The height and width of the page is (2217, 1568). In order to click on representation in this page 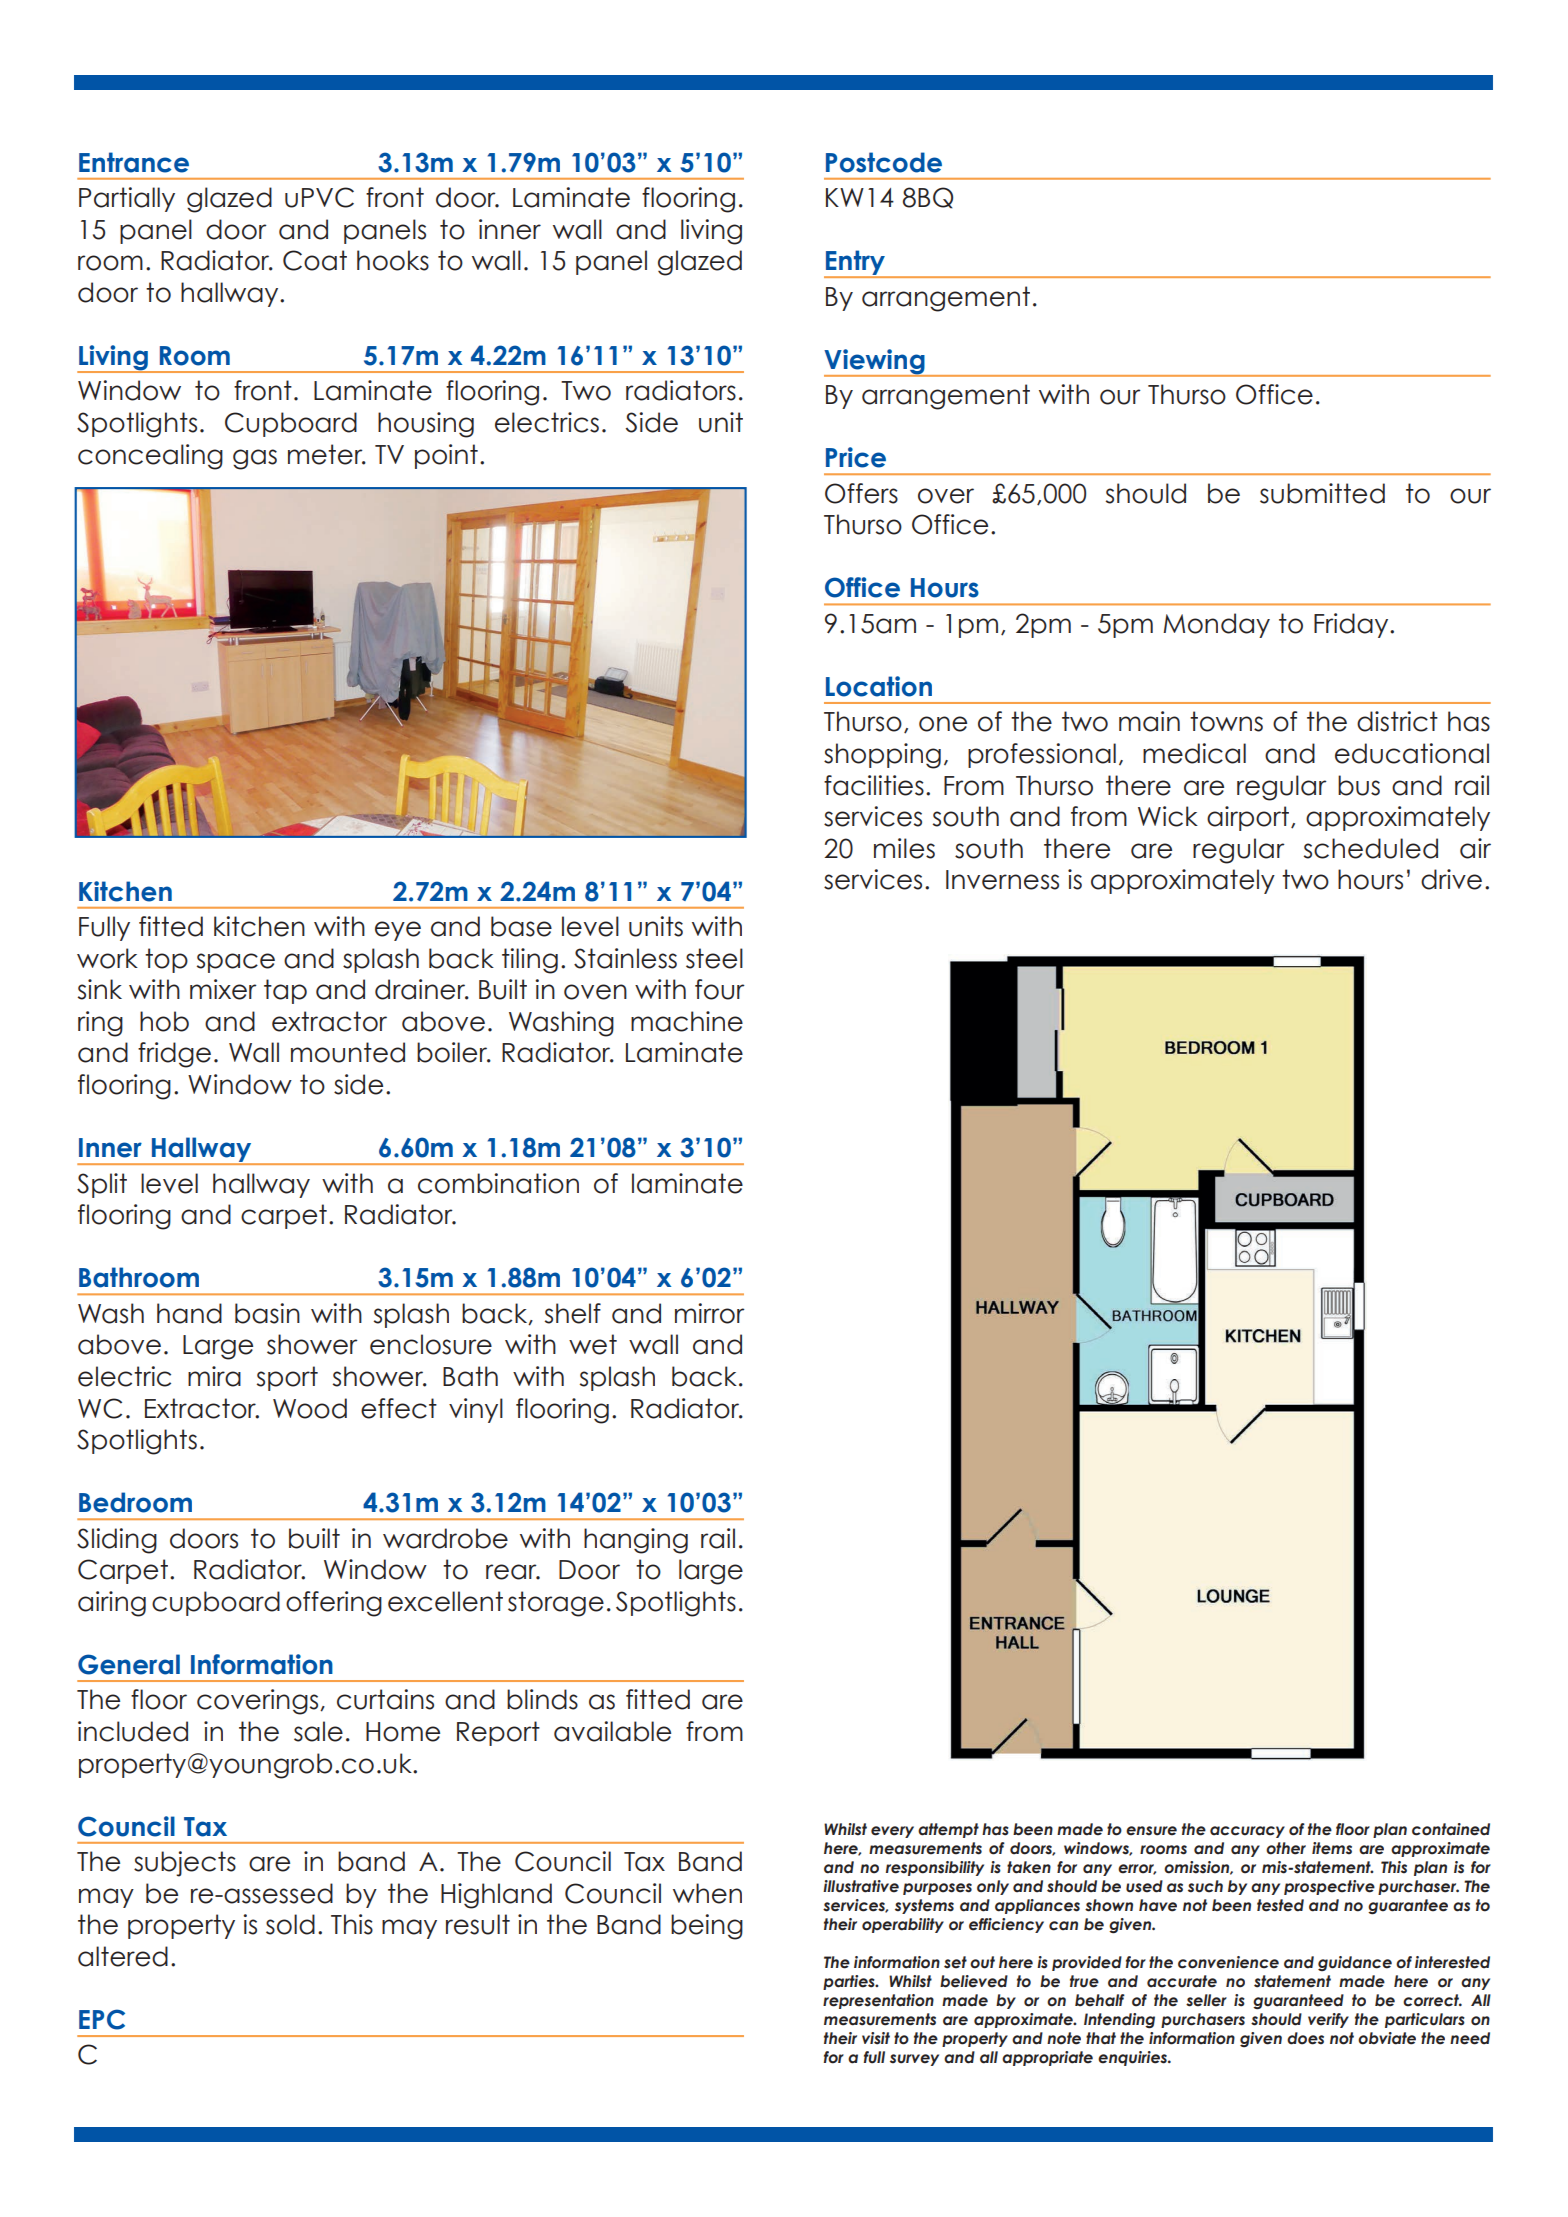, I will do `click(878, 2001)`.
